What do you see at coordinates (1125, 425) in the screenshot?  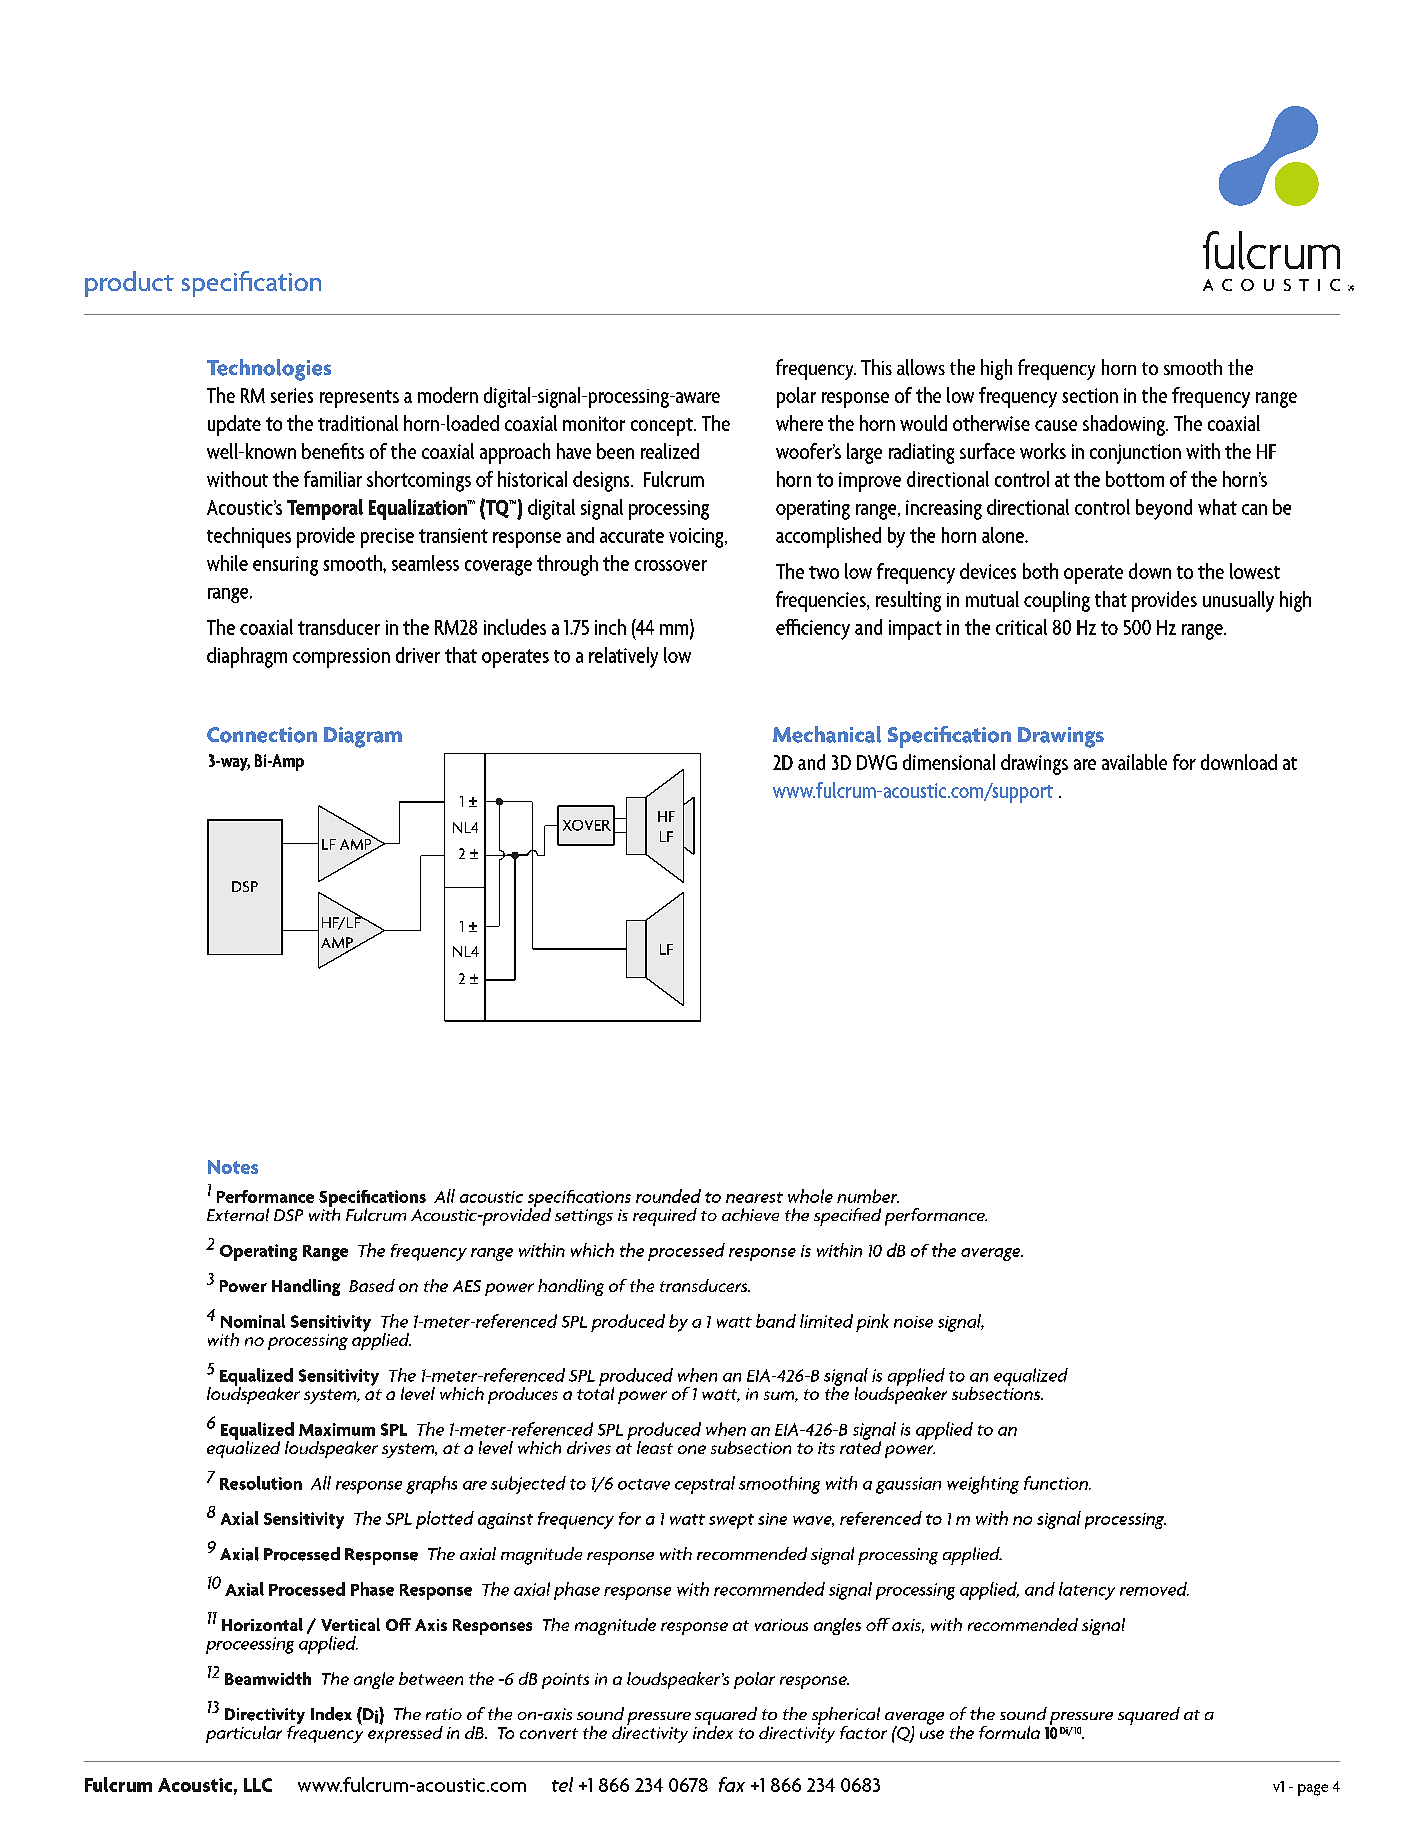 I see `shadowing` at bounding box center [1125, 425].
